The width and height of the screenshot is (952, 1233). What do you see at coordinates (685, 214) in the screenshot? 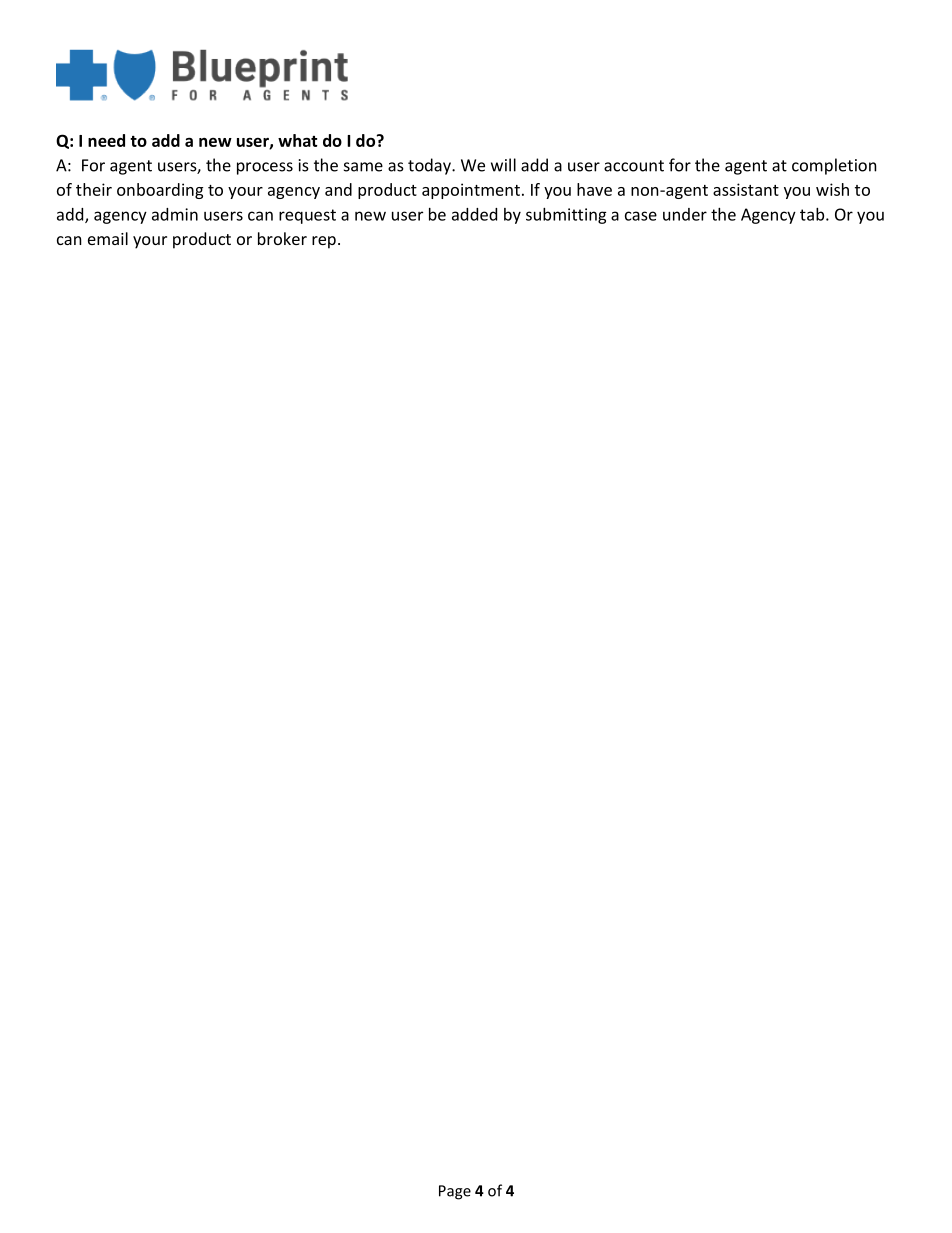
I see `under` at bounding box center [685, 214].
